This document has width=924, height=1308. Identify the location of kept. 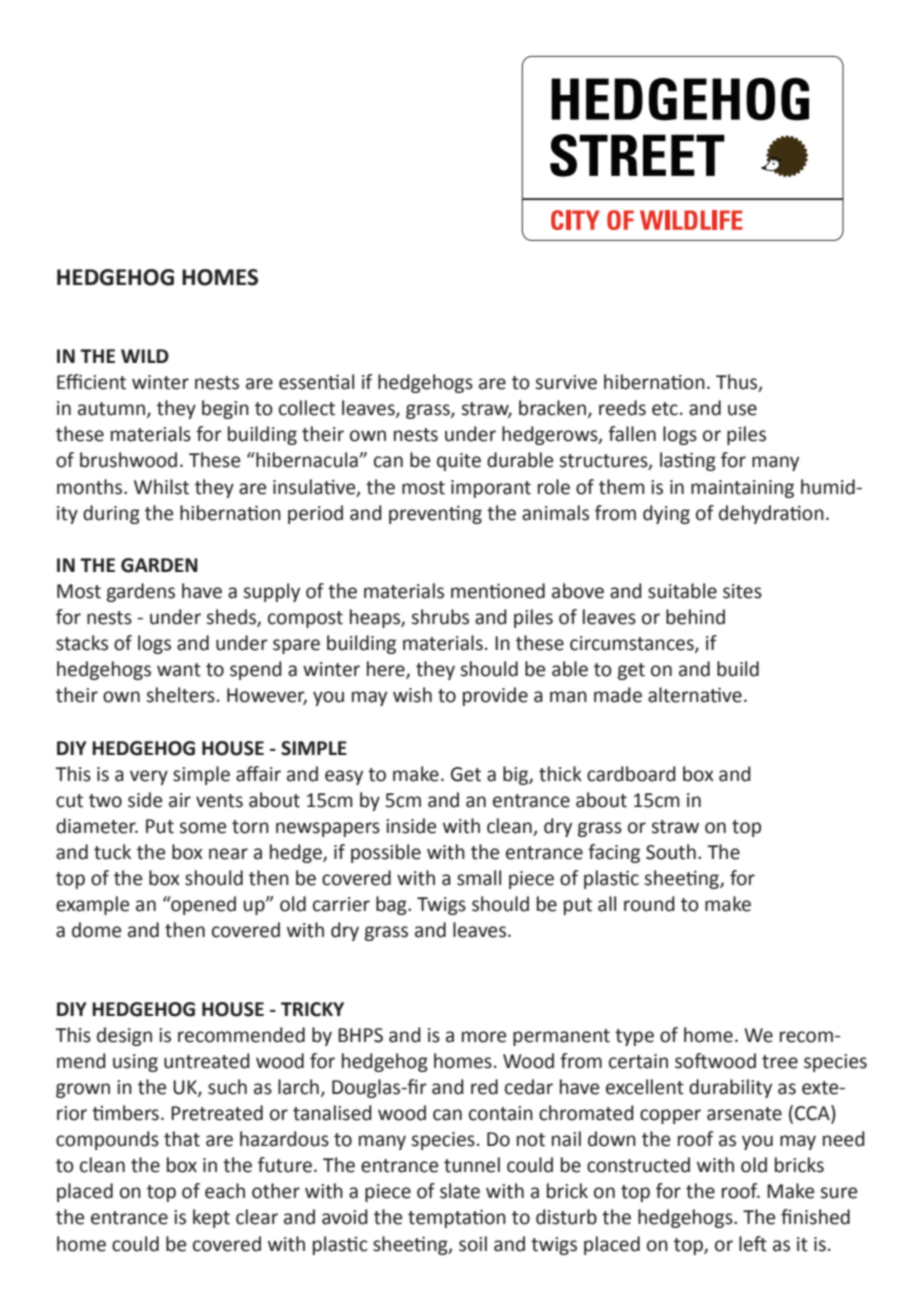
(211, 1218).
